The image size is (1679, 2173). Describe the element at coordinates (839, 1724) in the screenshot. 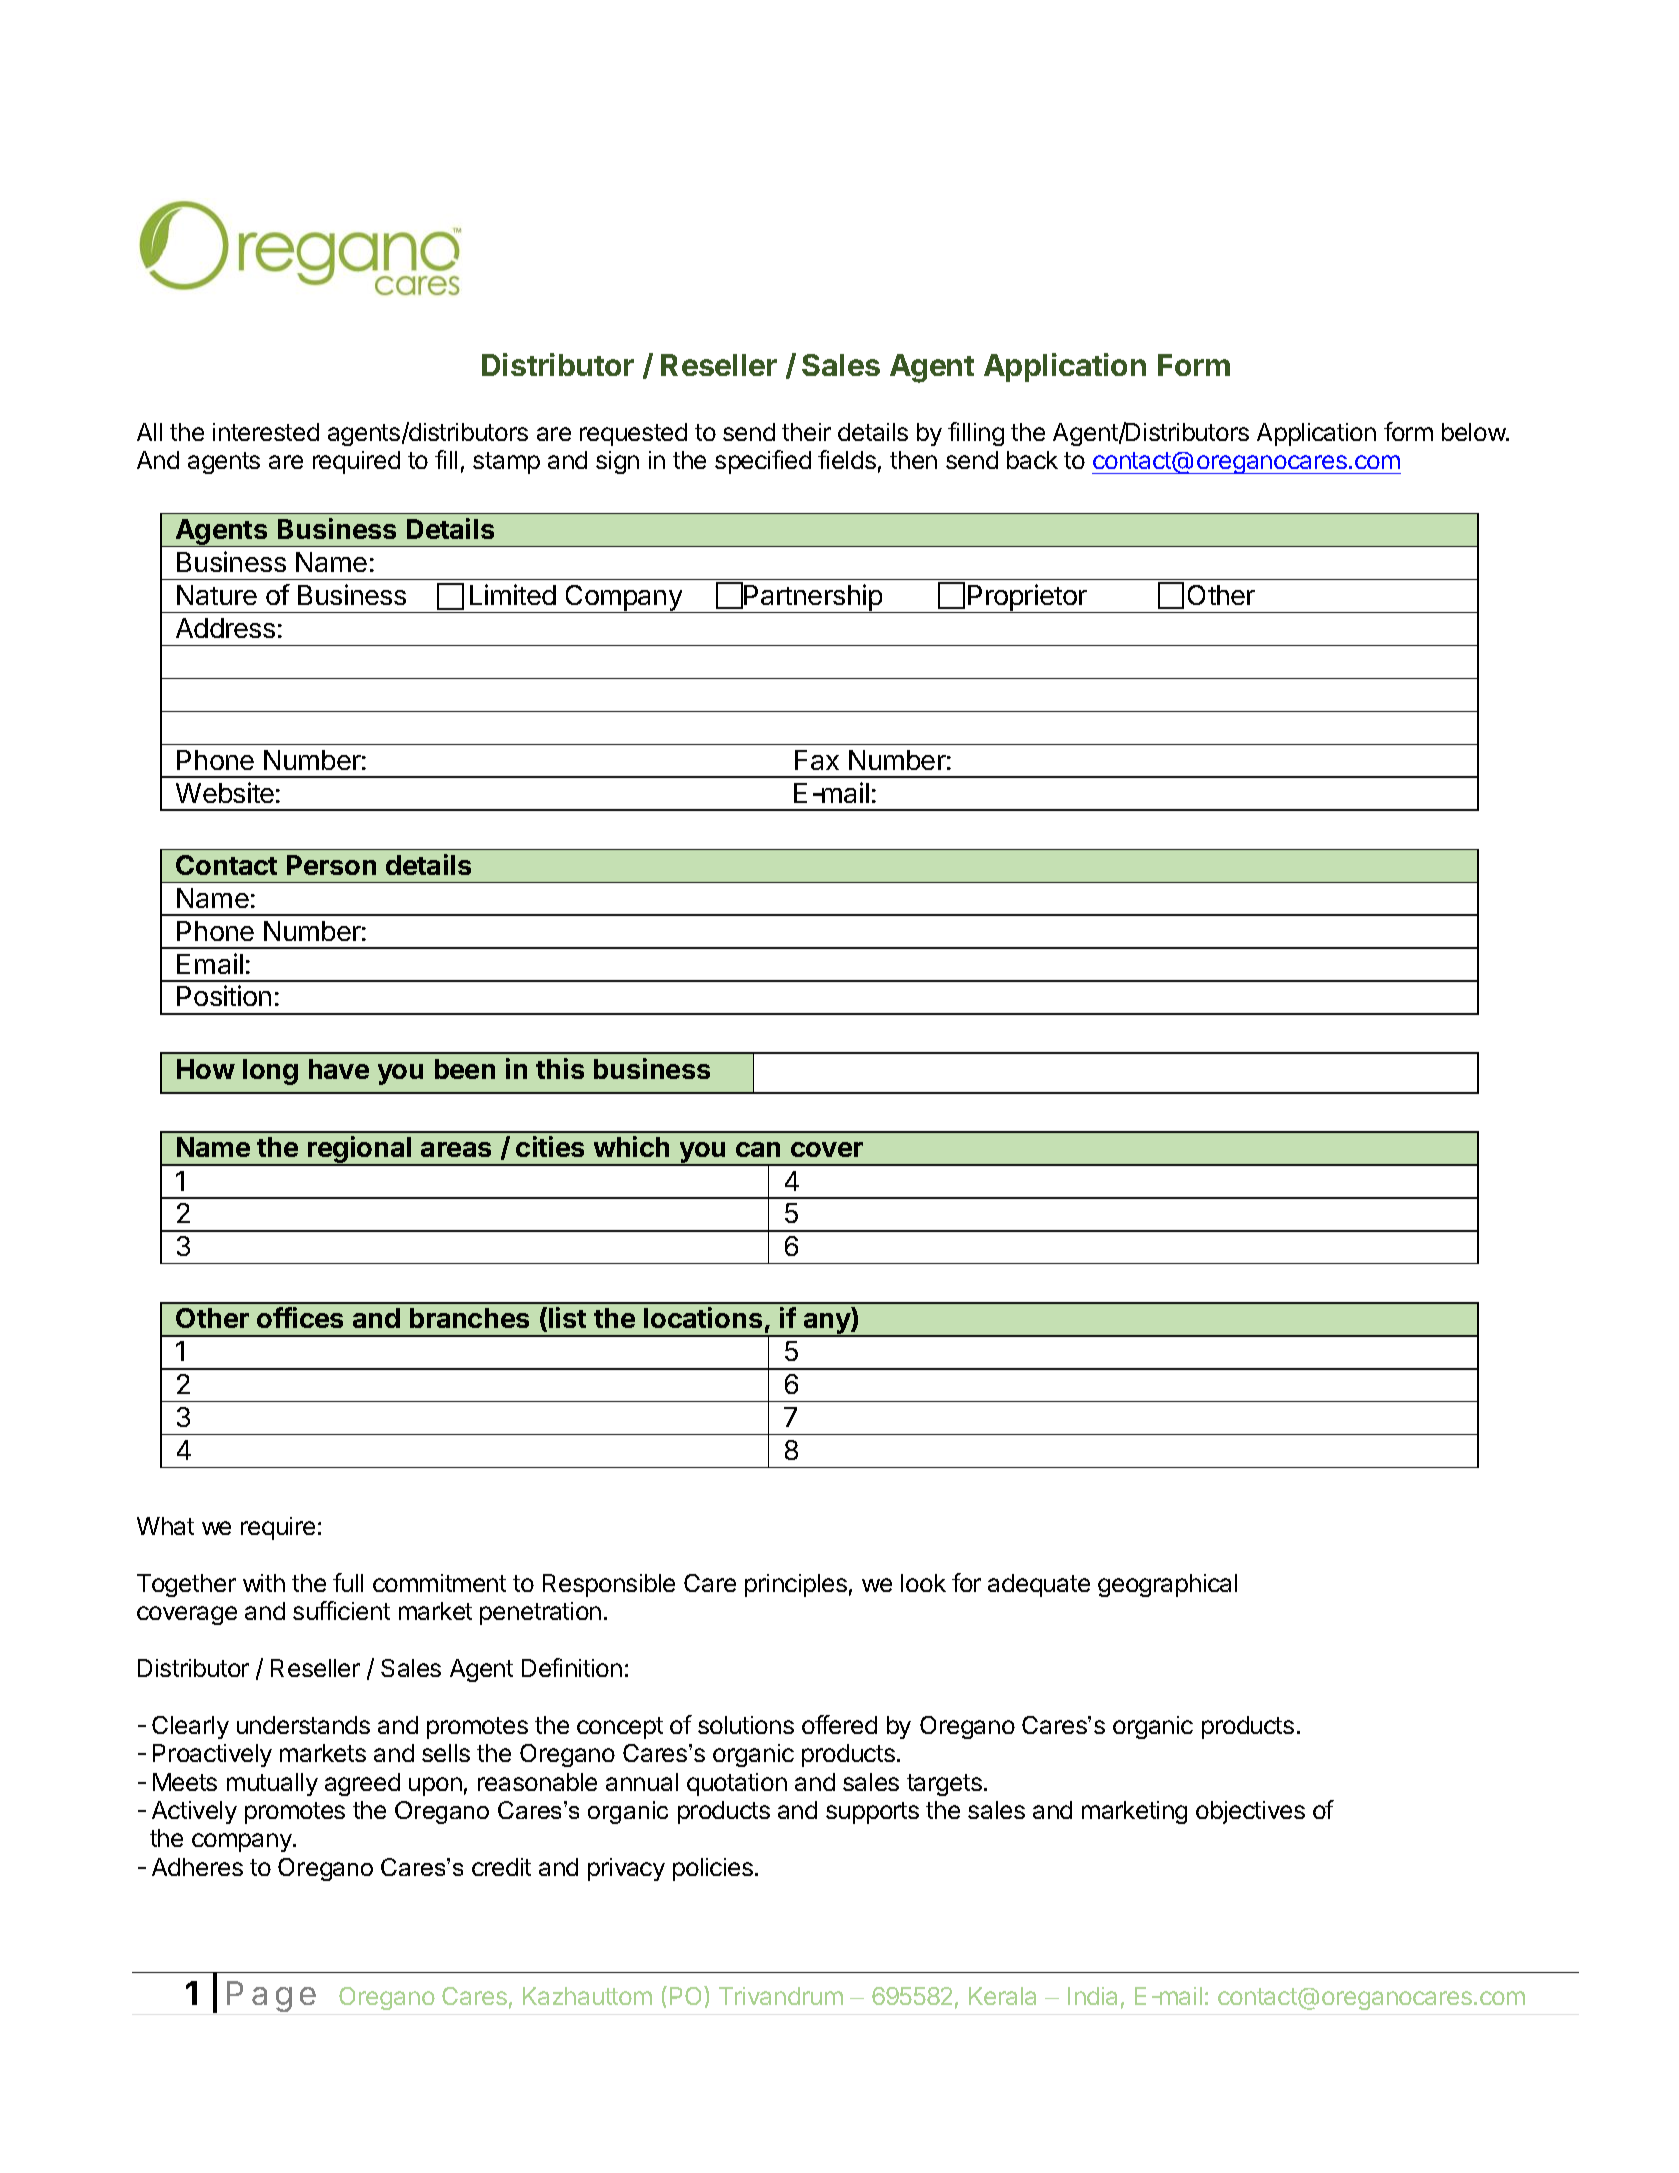

I see `offered` at that location.
